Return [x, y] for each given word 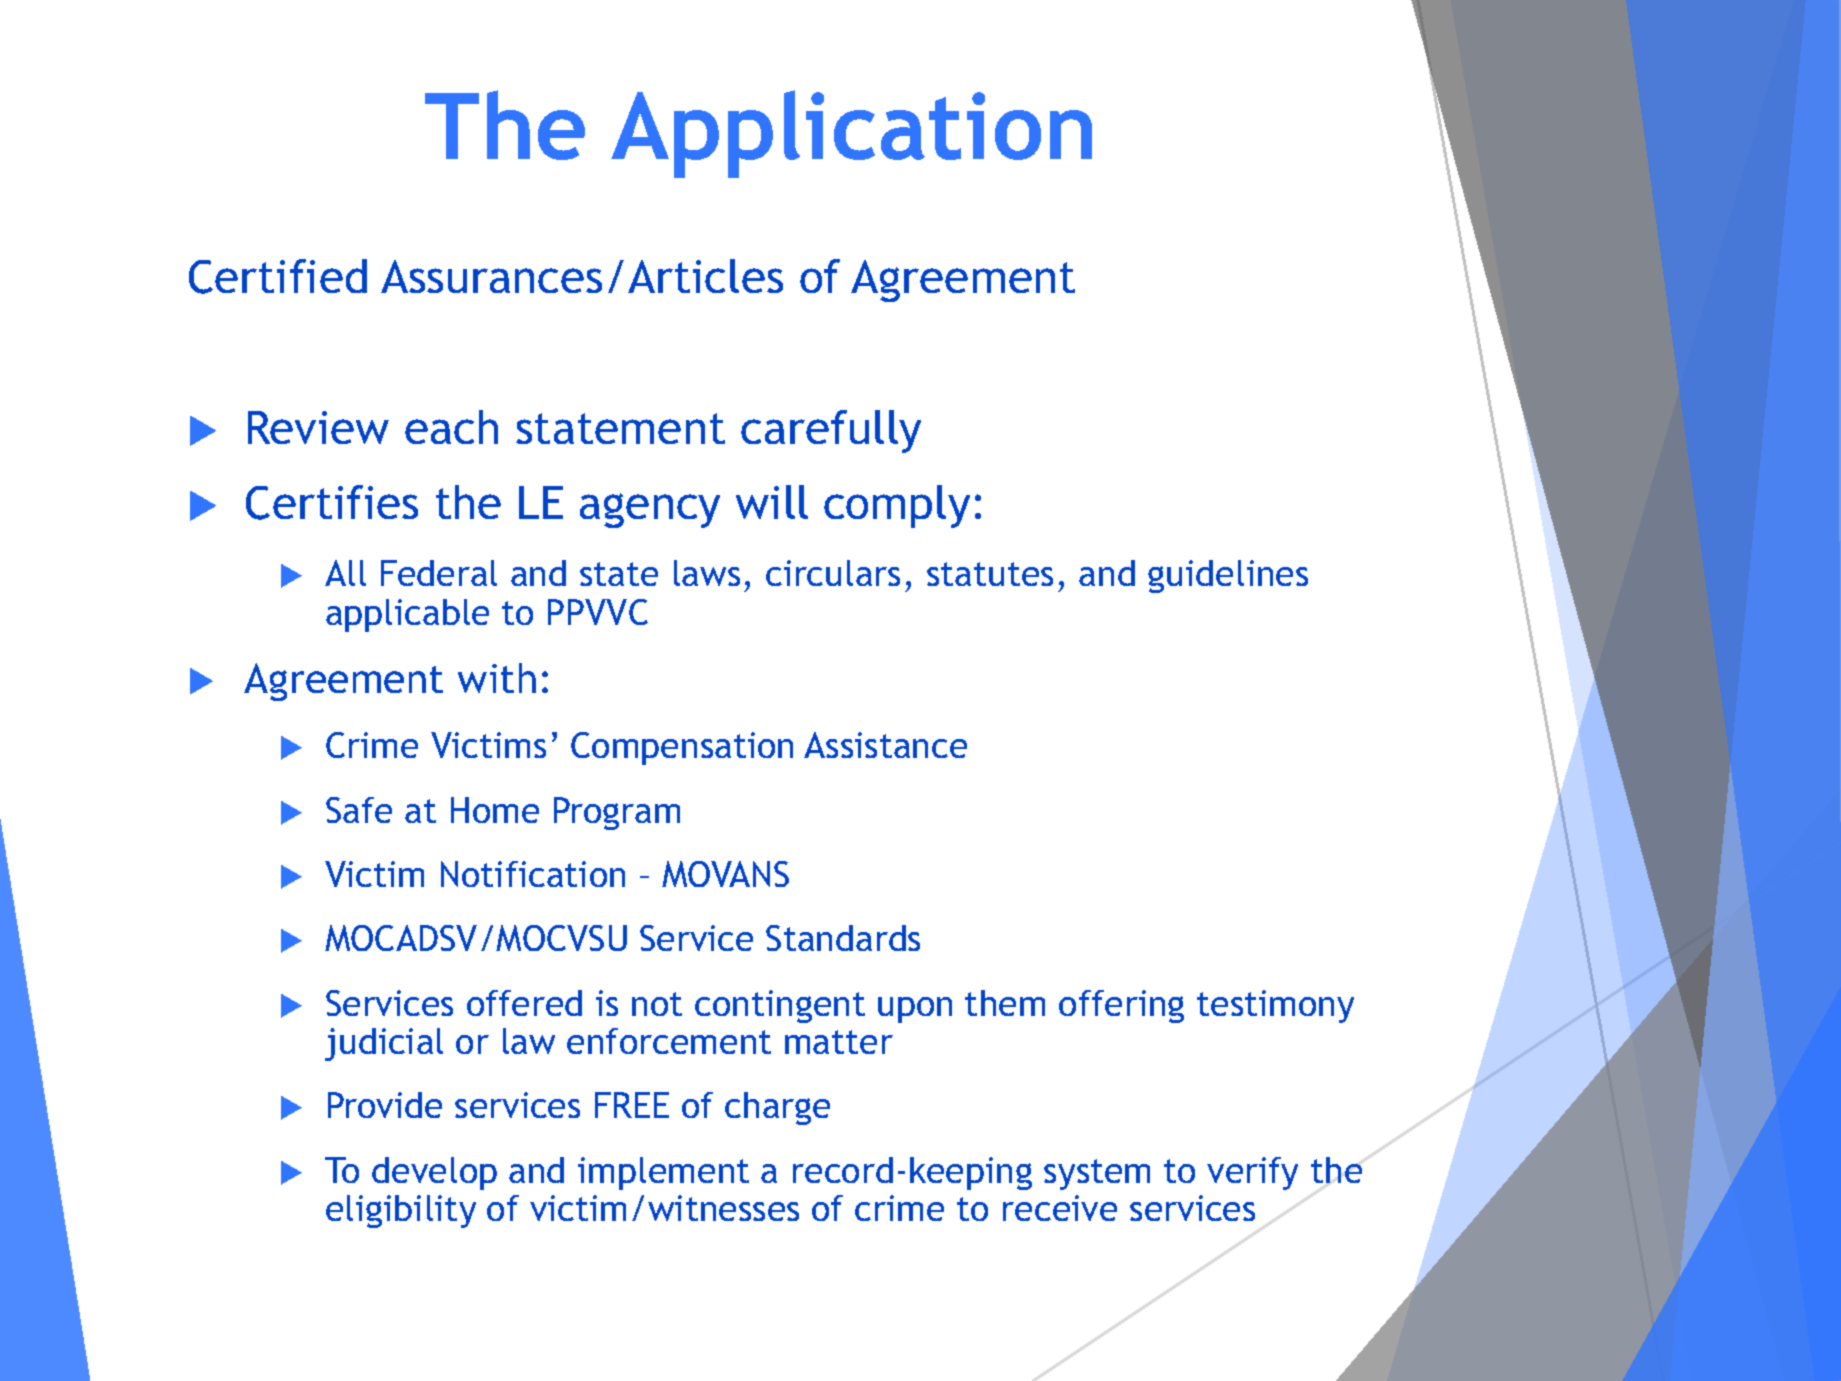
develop [434, 1173]
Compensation [682, 748]
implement [663, 1173]
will [772, 502]
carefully [831, 431]
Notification [533, 874]
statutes [990, 574]
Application [851, 134]
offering [1121, 1006]
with [497, 678]
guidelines [1228, 576]
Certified [278, 276]
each [451, 427]
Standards [843, 938]
